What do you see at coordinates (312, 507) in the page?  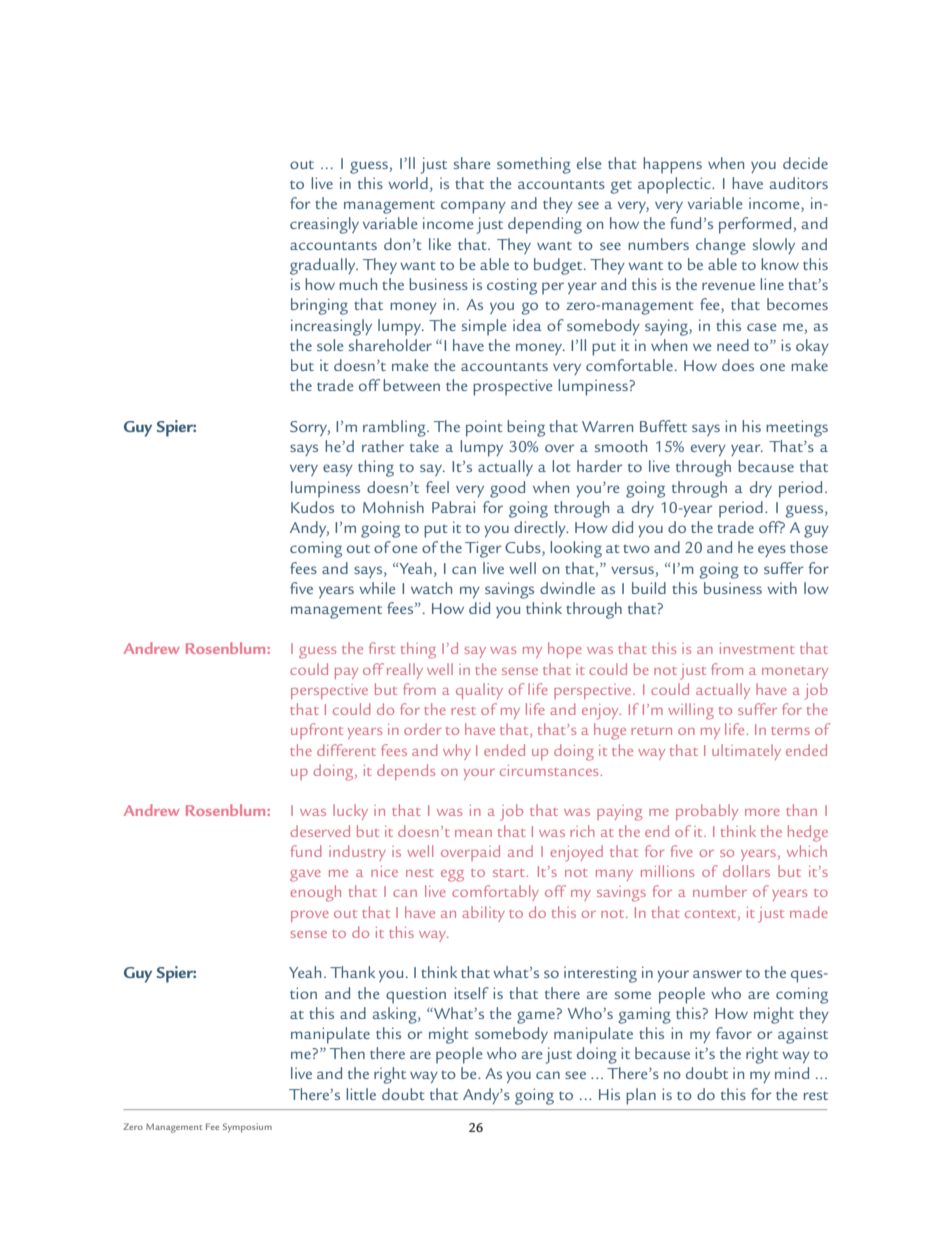 I see `Kudos` at bounding box center [312, 507].
